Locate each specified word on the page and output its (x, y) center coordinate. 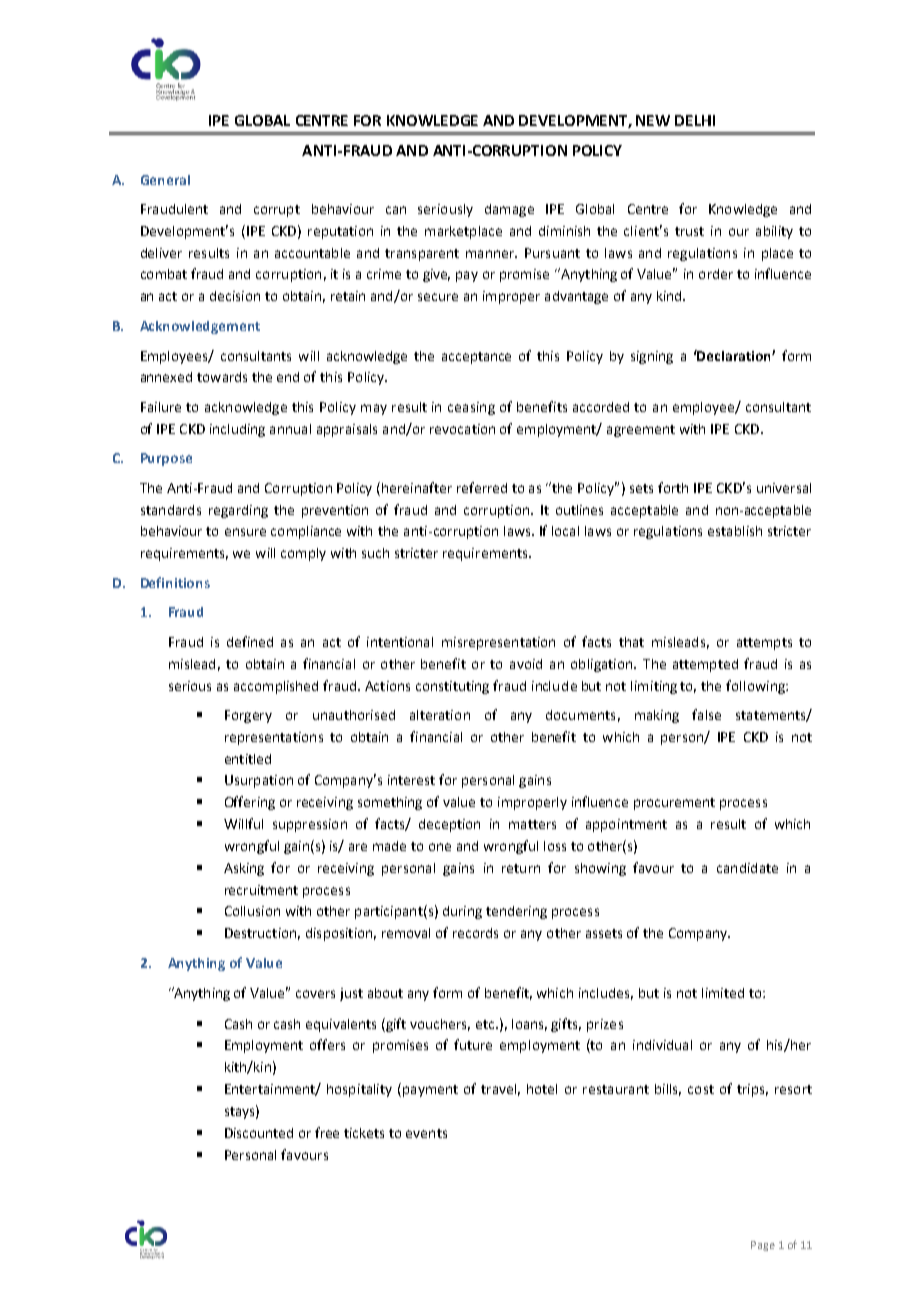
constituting (452, 687)
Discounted (259, 1133)
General (165, 180)
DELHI (695, 120)
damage (509, 210)
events (426, 1133)
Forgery (248, 716)
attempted (705, 665)
